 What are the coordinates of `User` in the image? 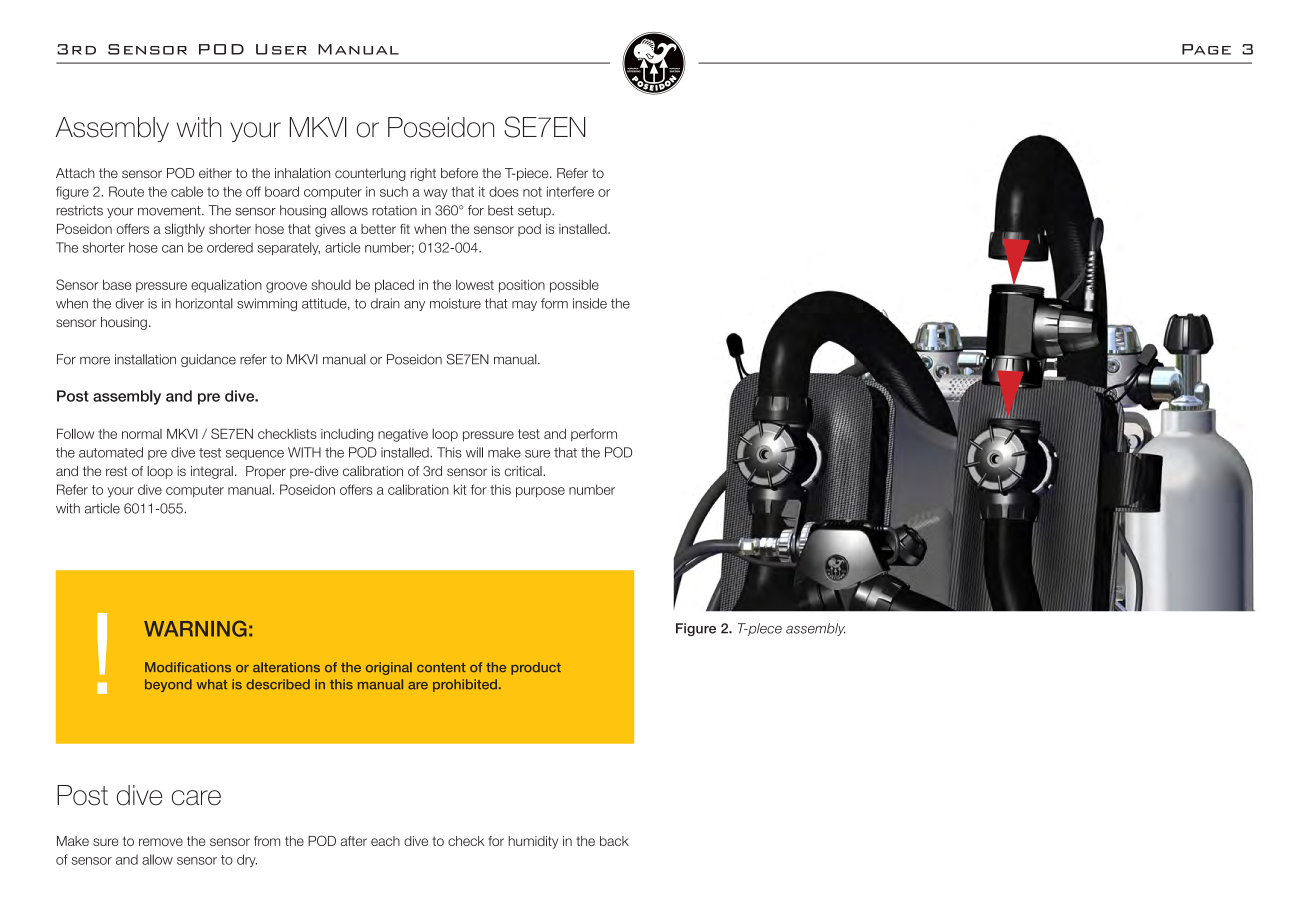 It's located at (281, 49).
